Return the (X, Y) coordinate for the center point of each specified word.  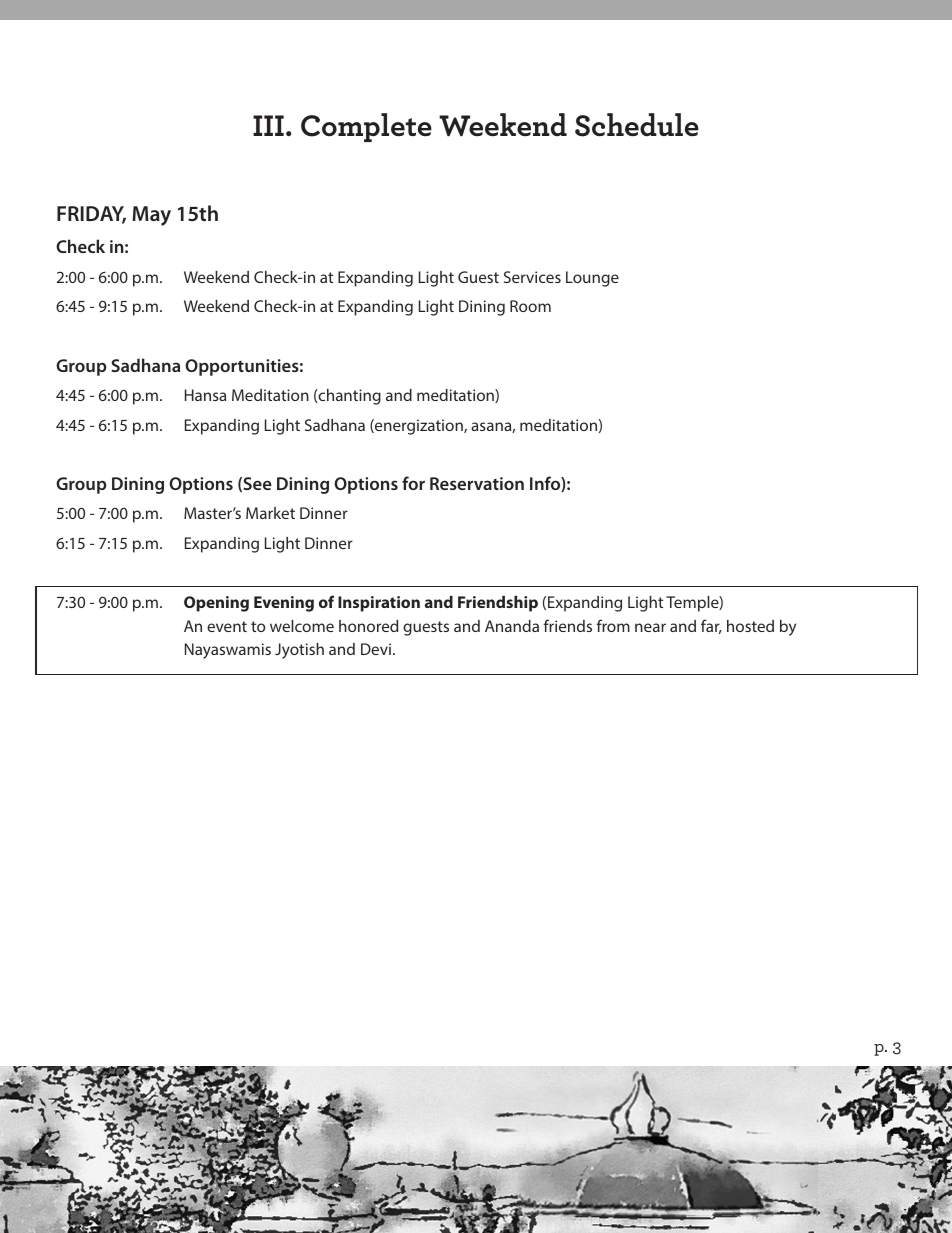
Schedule (637, 125)
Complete (366, 127)
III (268, 125)
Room (530, 306)
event (227, 626)
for (413, 483)
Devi (376, 649)
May (151, 216)
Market (270, 513)
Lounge (592, 279)
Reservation (477, 483)
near (650, 627)
